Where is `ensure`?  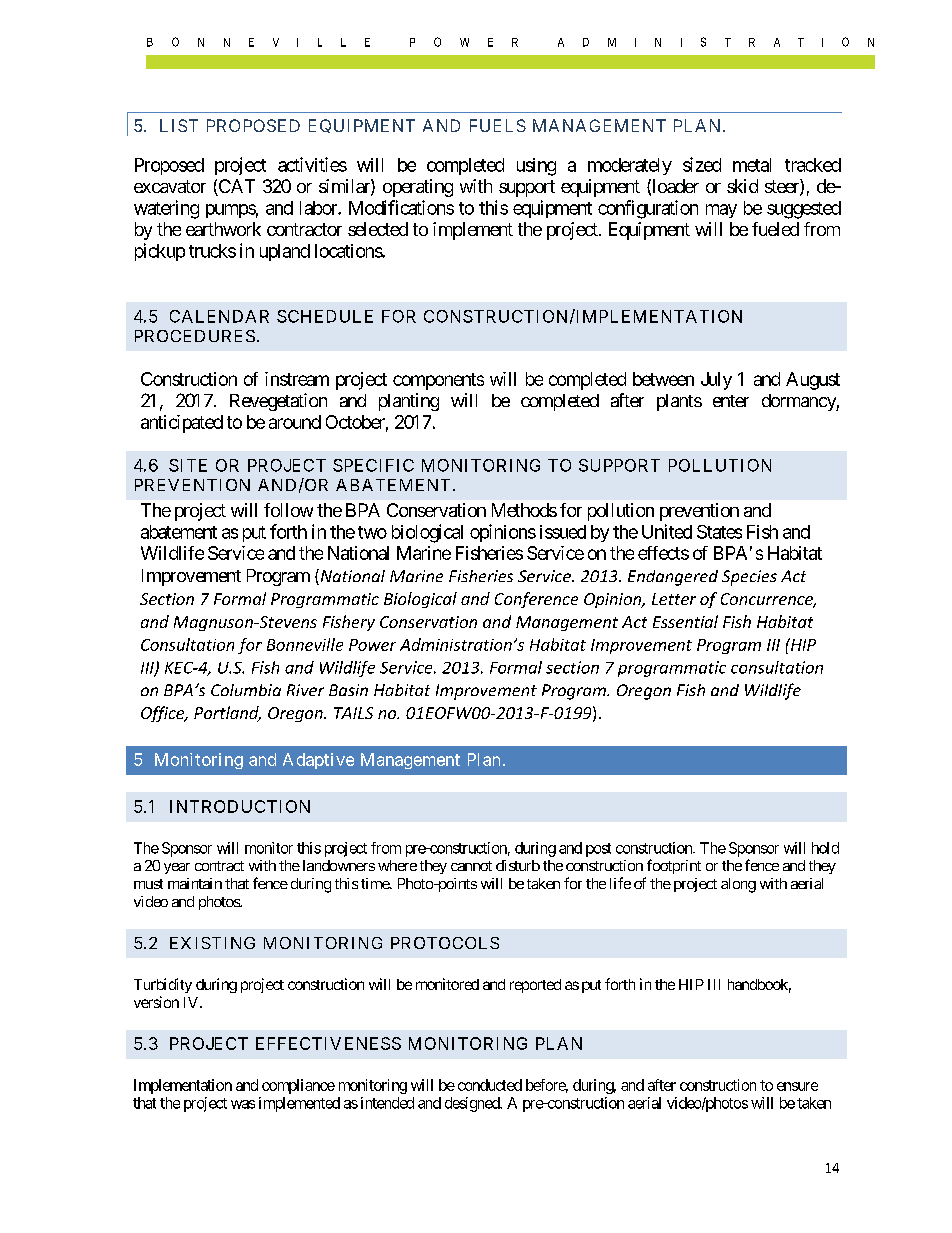
ensure is located at coordinates (797, 1086).
